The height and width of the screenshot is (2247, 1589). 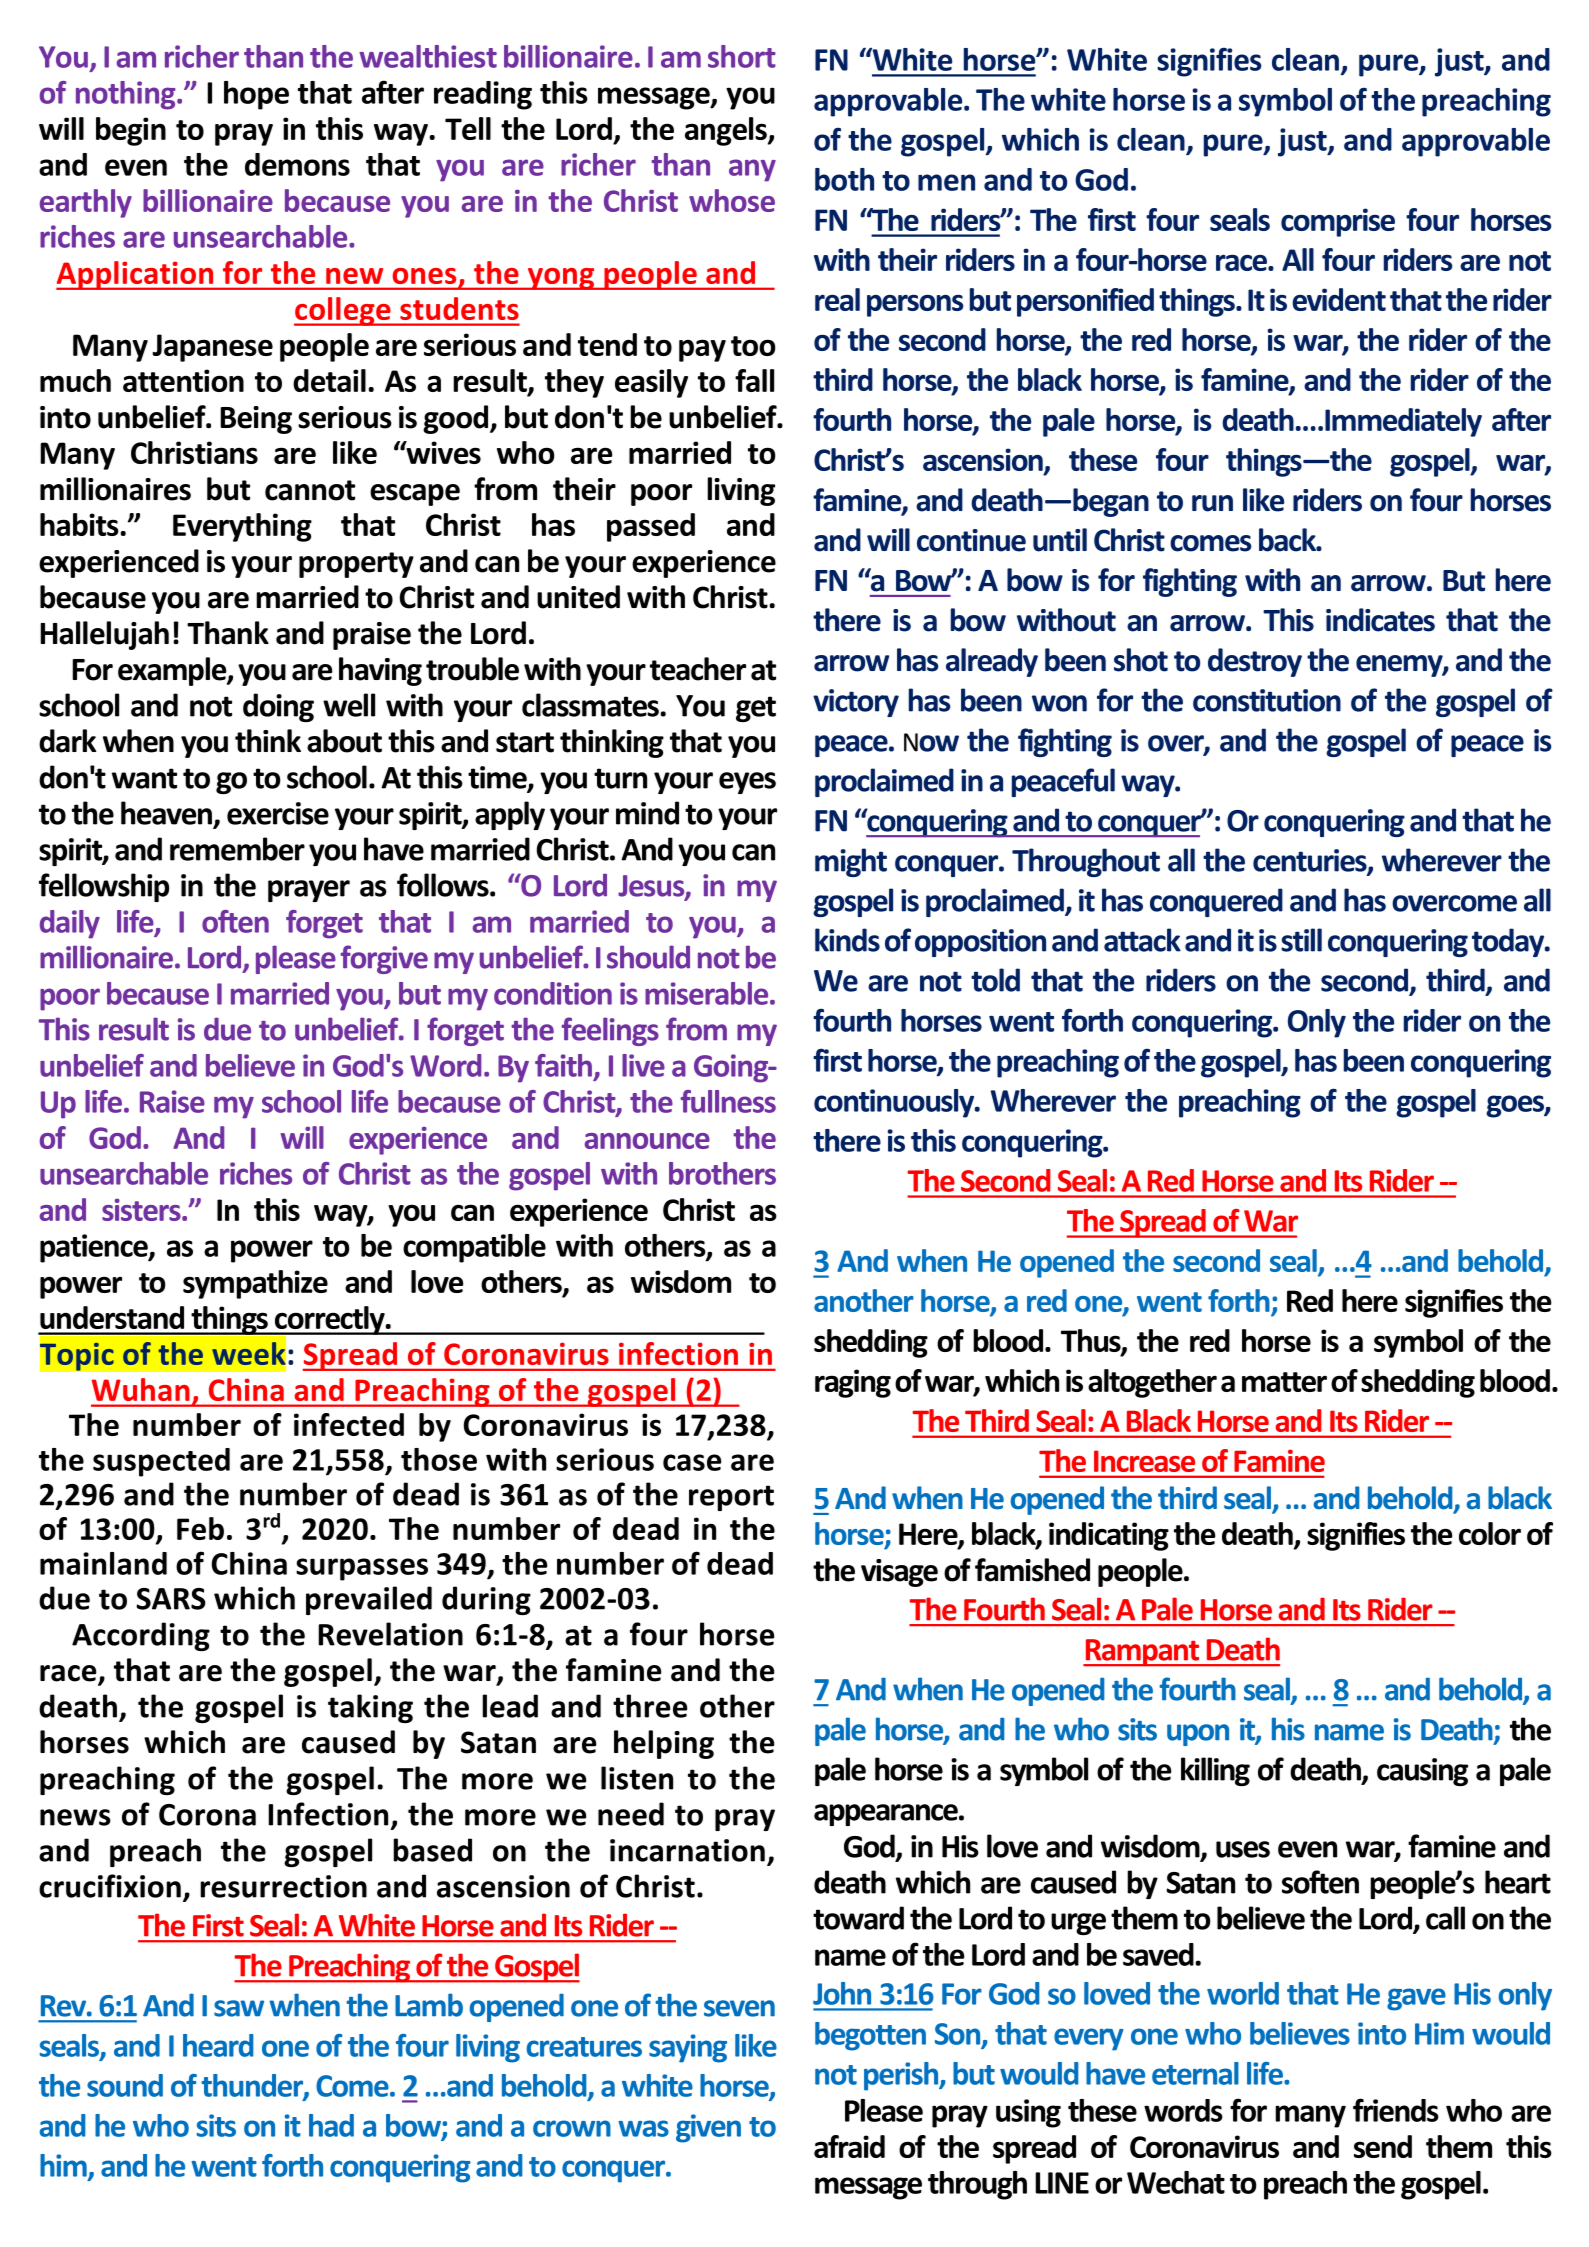 What do you see at coordinates (731, 1498) in the screenshot?
I see `report` at bounding box center [731, 1498].
